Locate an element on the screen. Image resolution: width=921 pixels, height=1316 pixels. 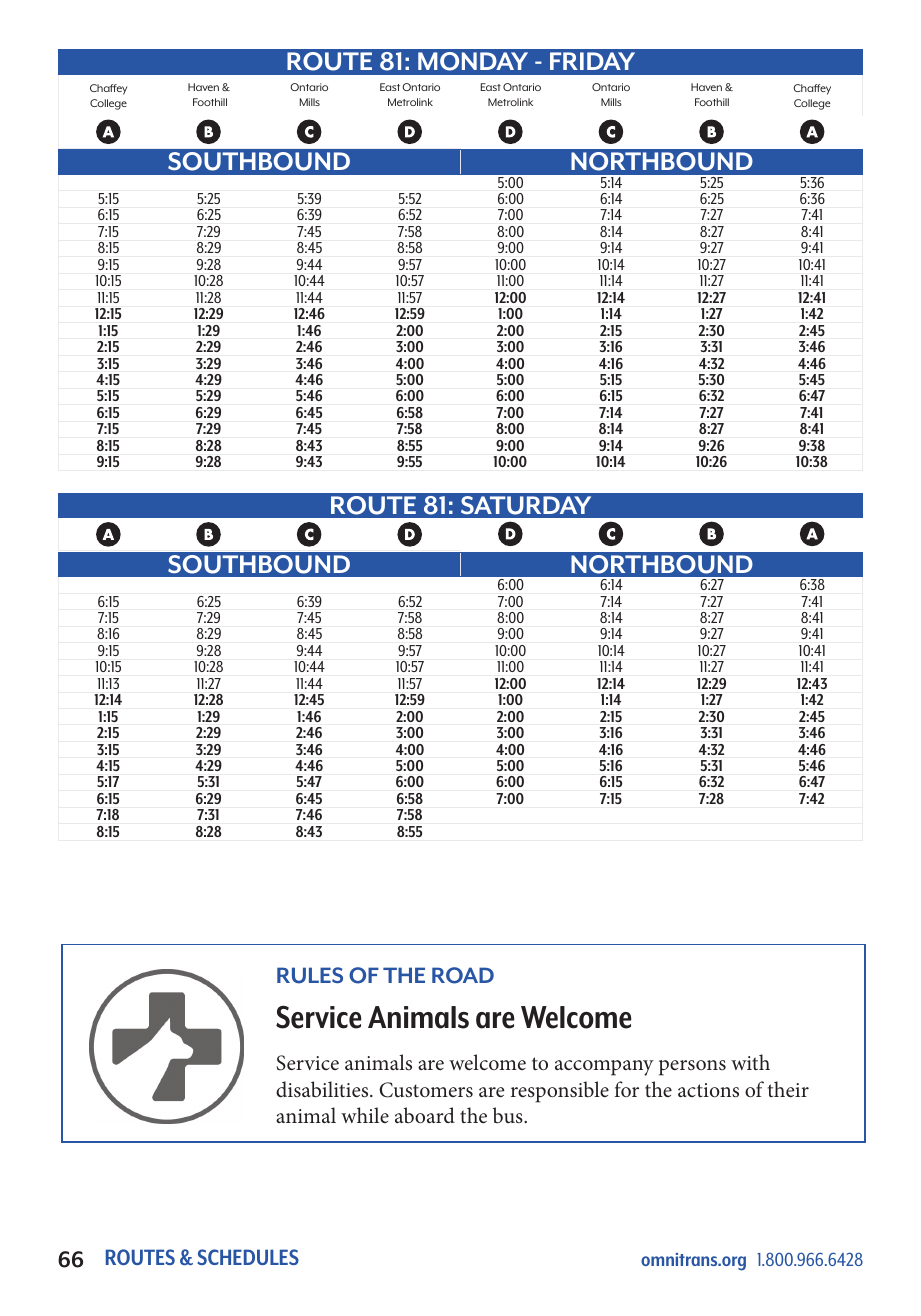
ROAD is located at coordinates (463, 975).
